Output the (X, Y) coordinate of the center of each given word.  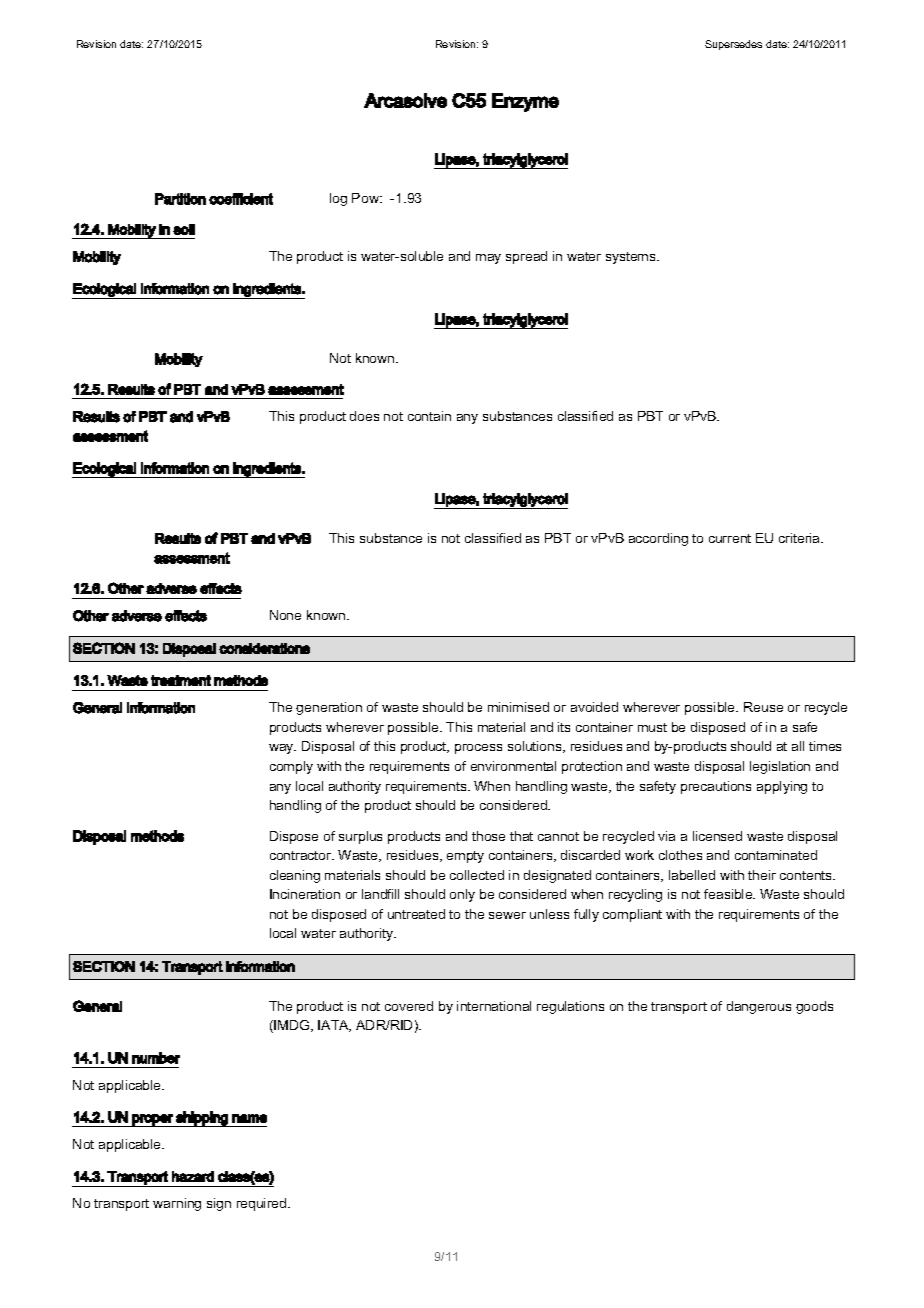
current (730, 538)
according (658, 539)
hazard (193, 1176)
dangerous (759, 1007)
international (494, 1006)
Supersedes (733, 45)
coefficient (241, 199)
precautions (716, 787)
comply (291, 767)
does (364, 416)
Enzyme (525, 102)
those (488, 836)
